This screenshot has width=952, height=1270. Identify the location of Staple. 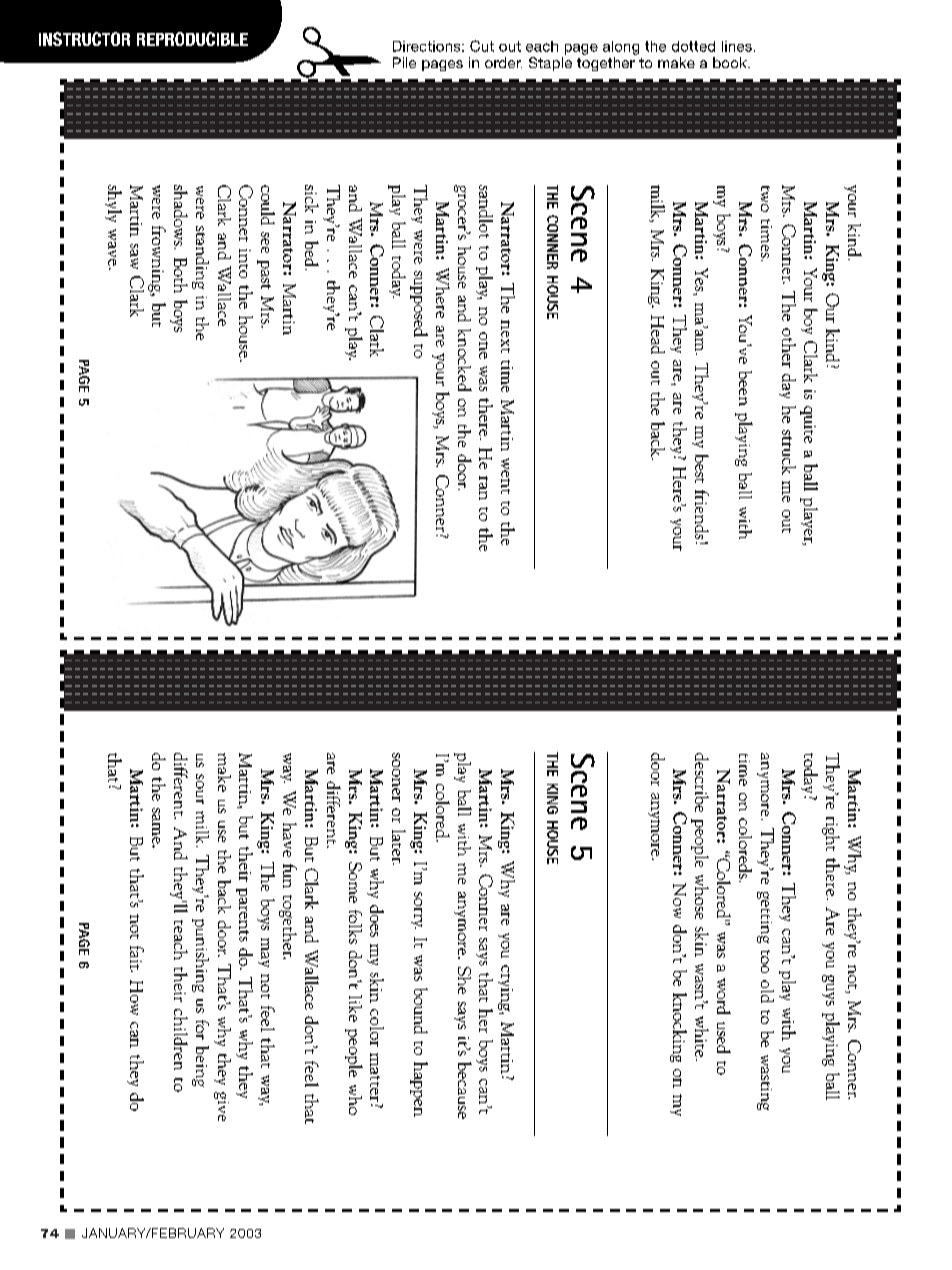
(550, 64).
